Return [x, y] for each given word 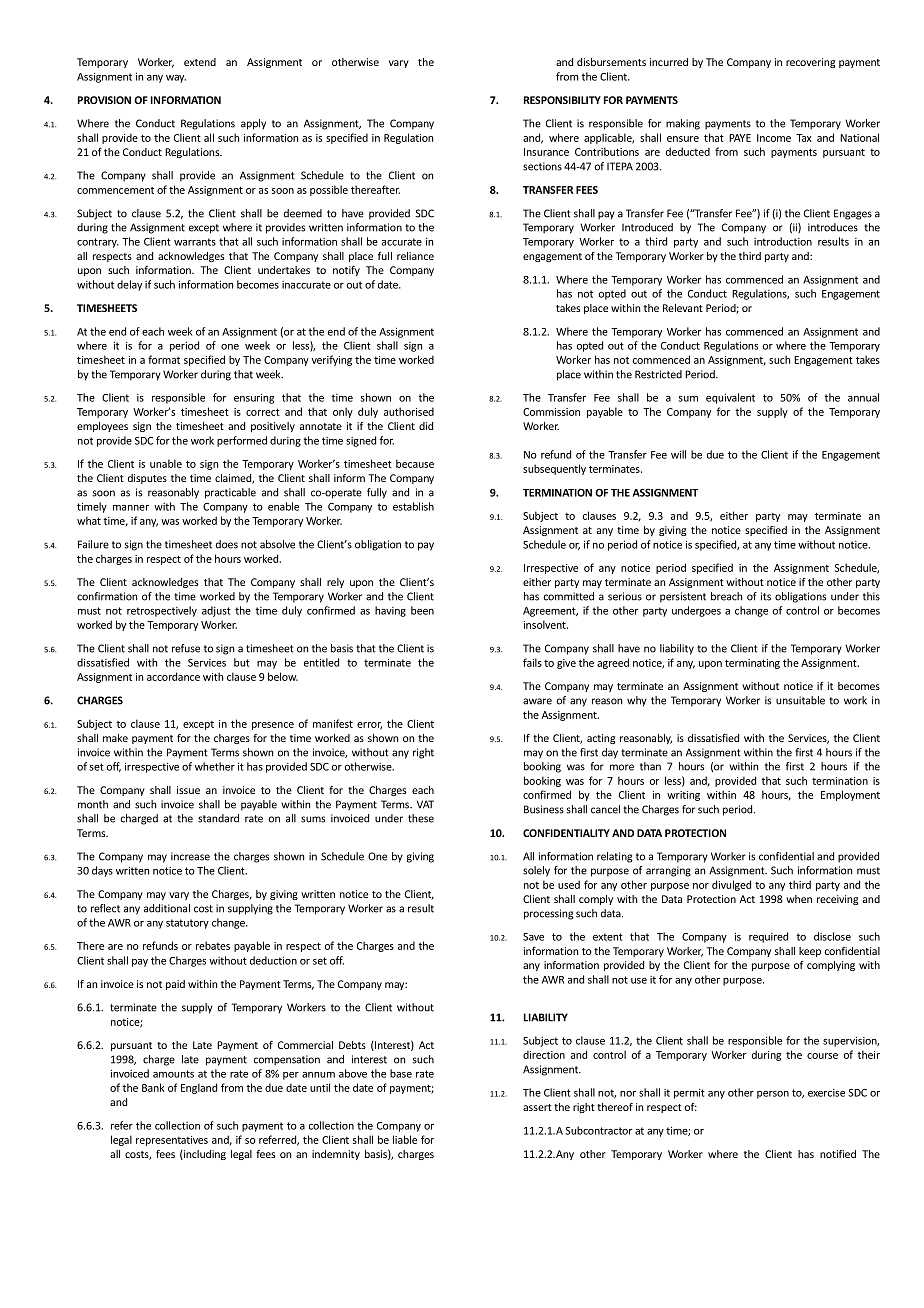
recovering [810, 63]
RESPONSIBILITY [562, 100]
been [422, 610]
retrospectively [162, 611]
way [176, 79]
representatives [172, 1141]
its [766, 596]
